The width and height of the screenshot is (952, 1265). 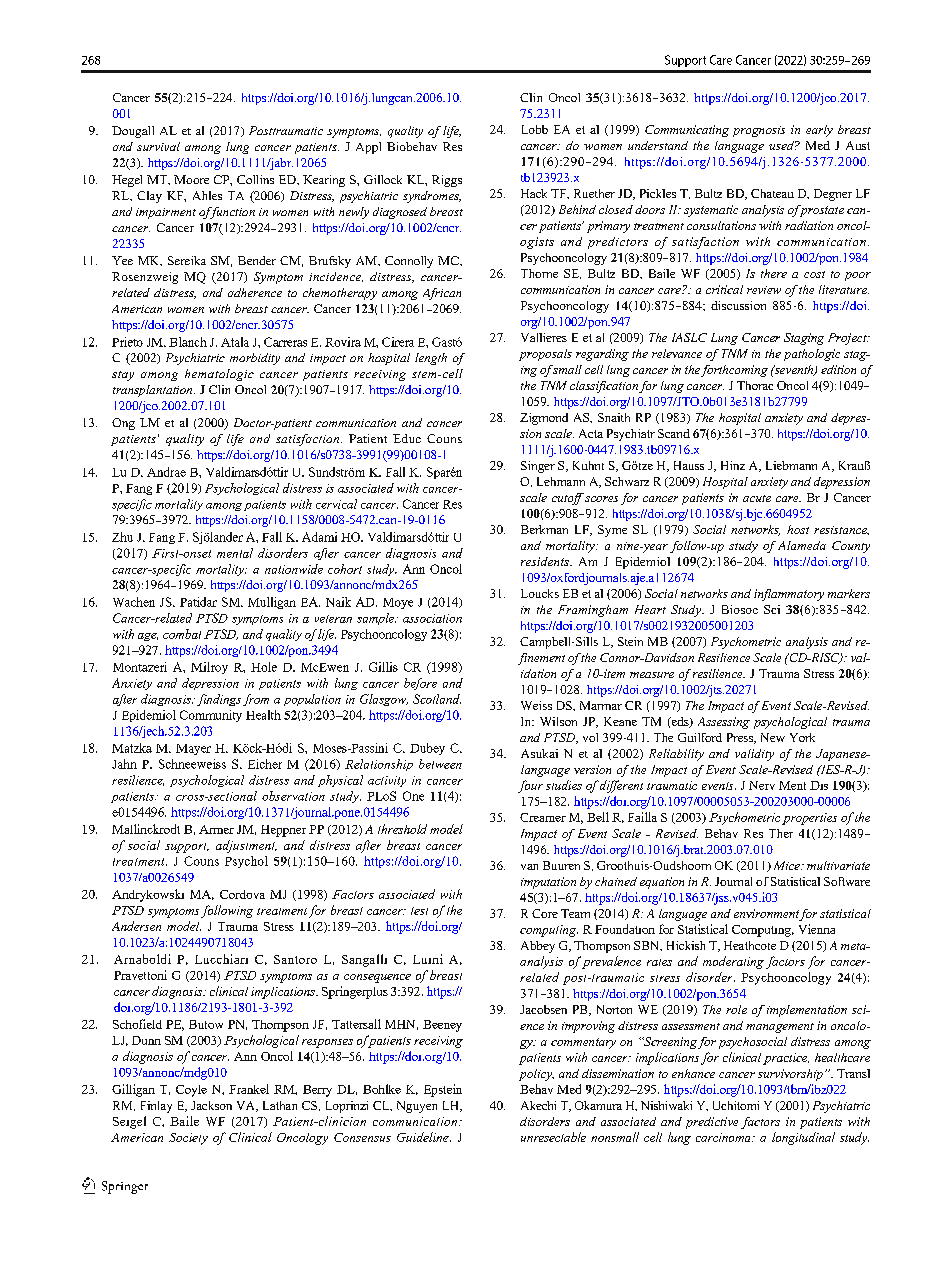 I want to click on Singer, so click(x=538, y=467).
